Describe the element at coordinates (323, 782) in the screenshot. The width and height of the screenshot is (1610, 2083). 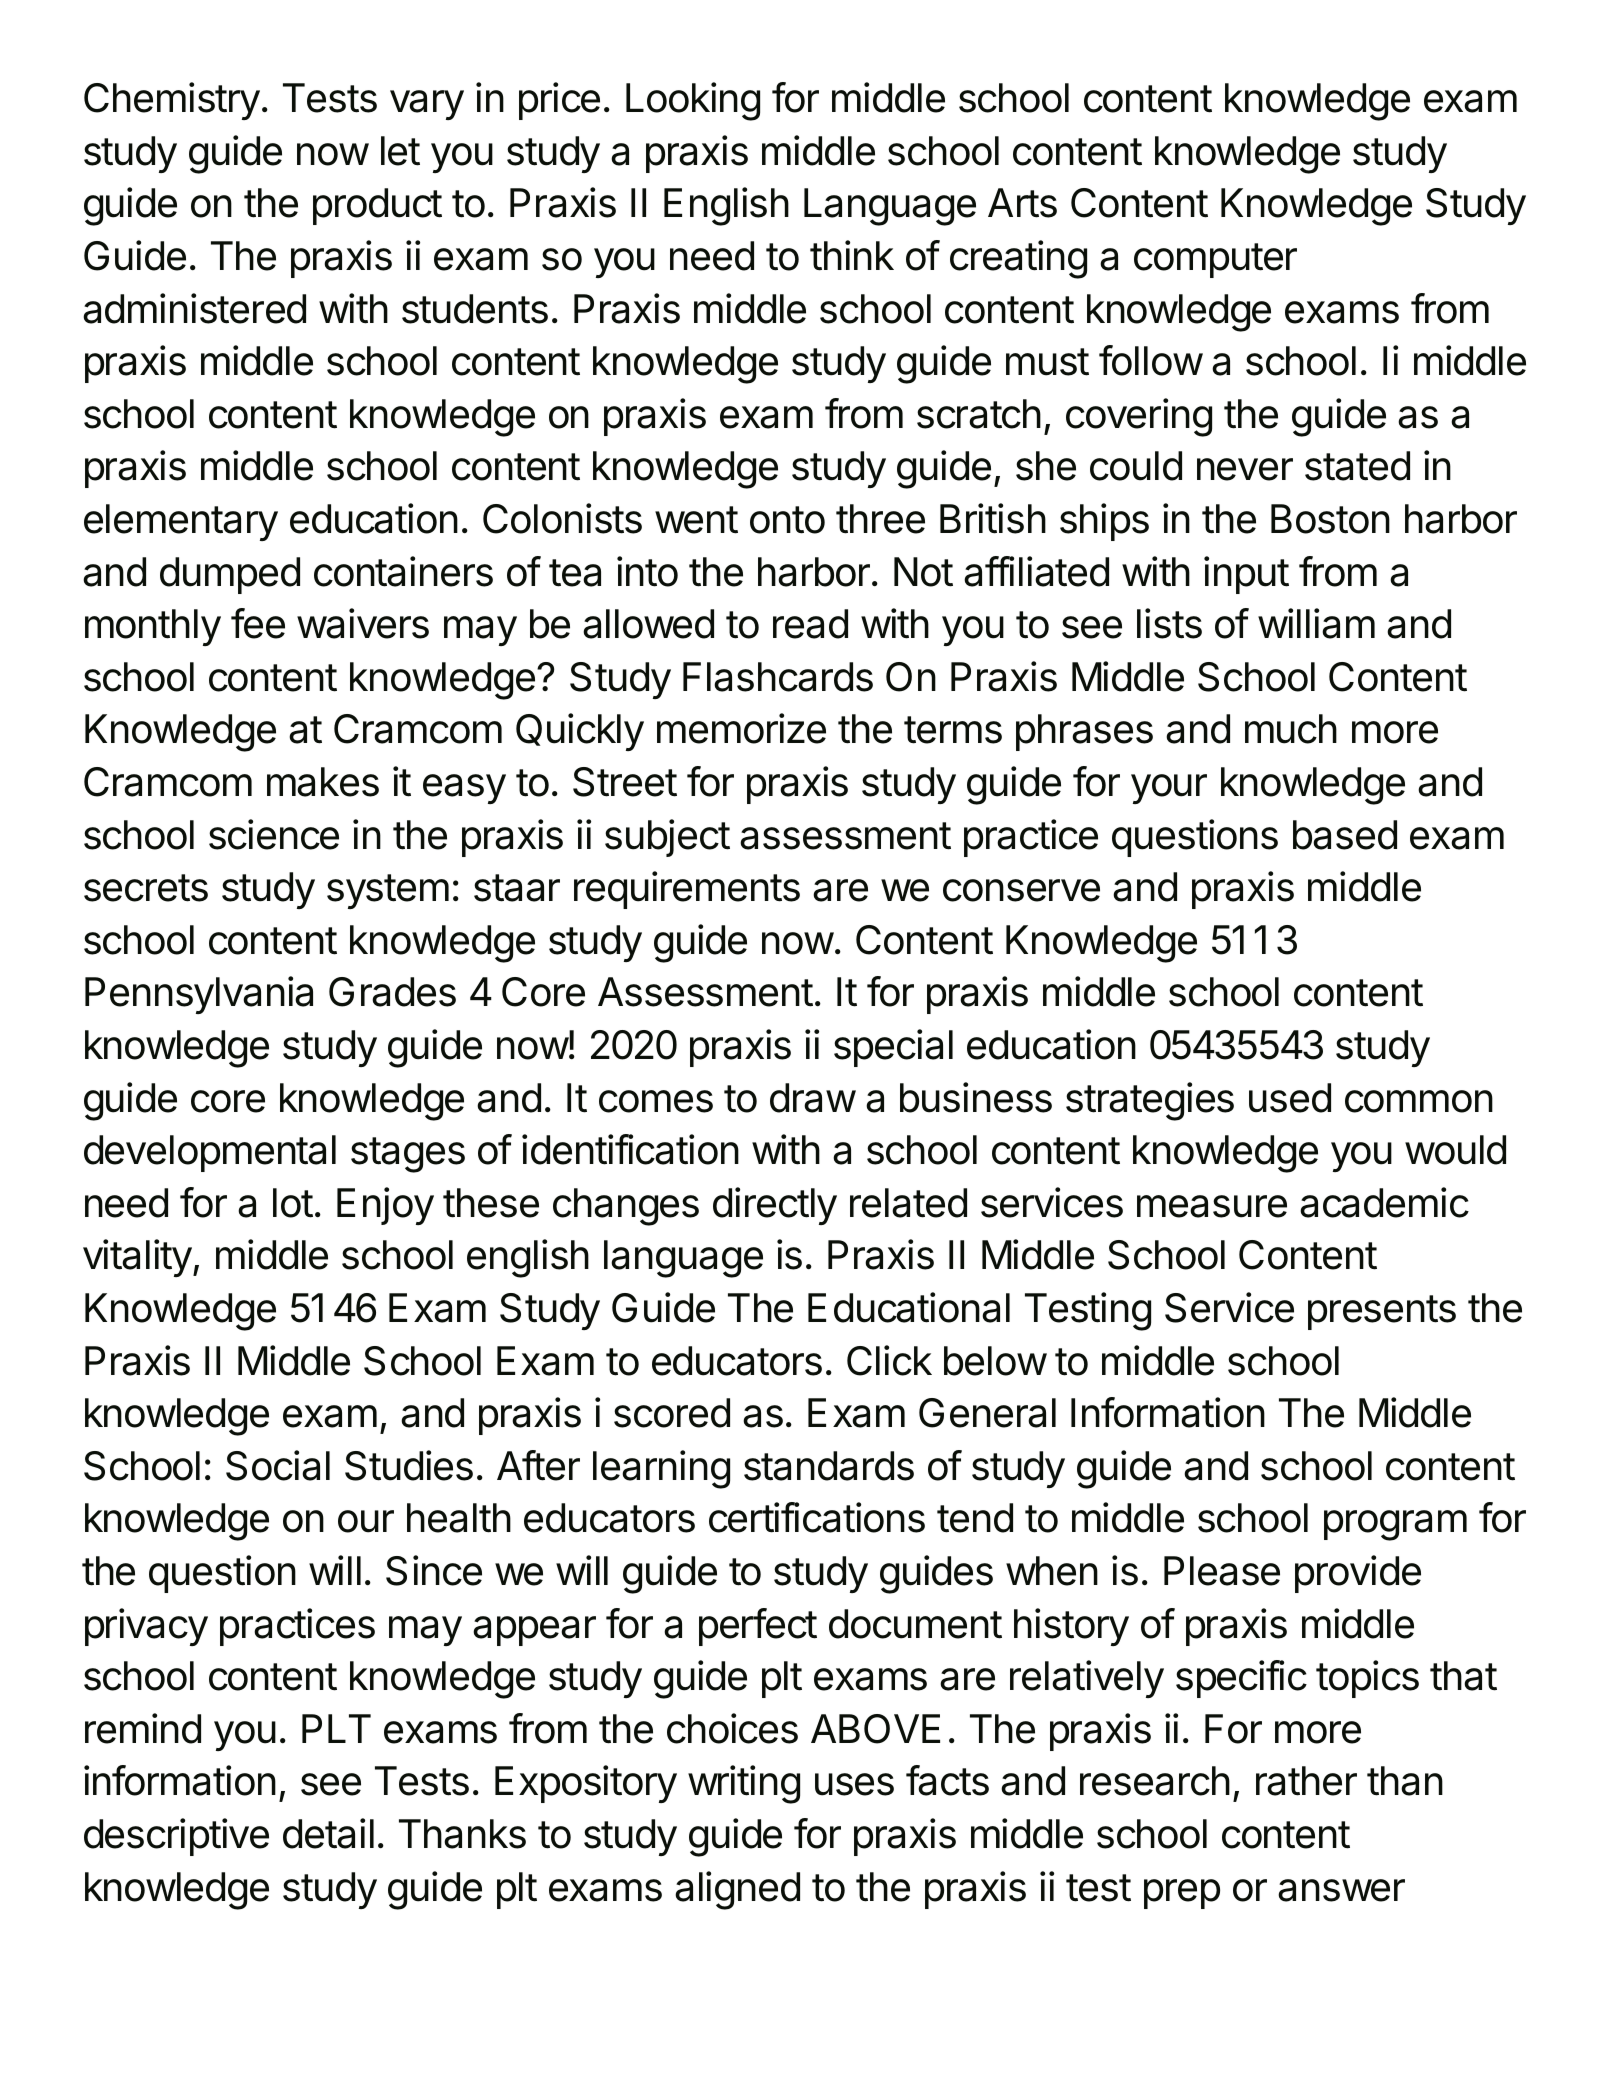
I see `makes` at that location.
